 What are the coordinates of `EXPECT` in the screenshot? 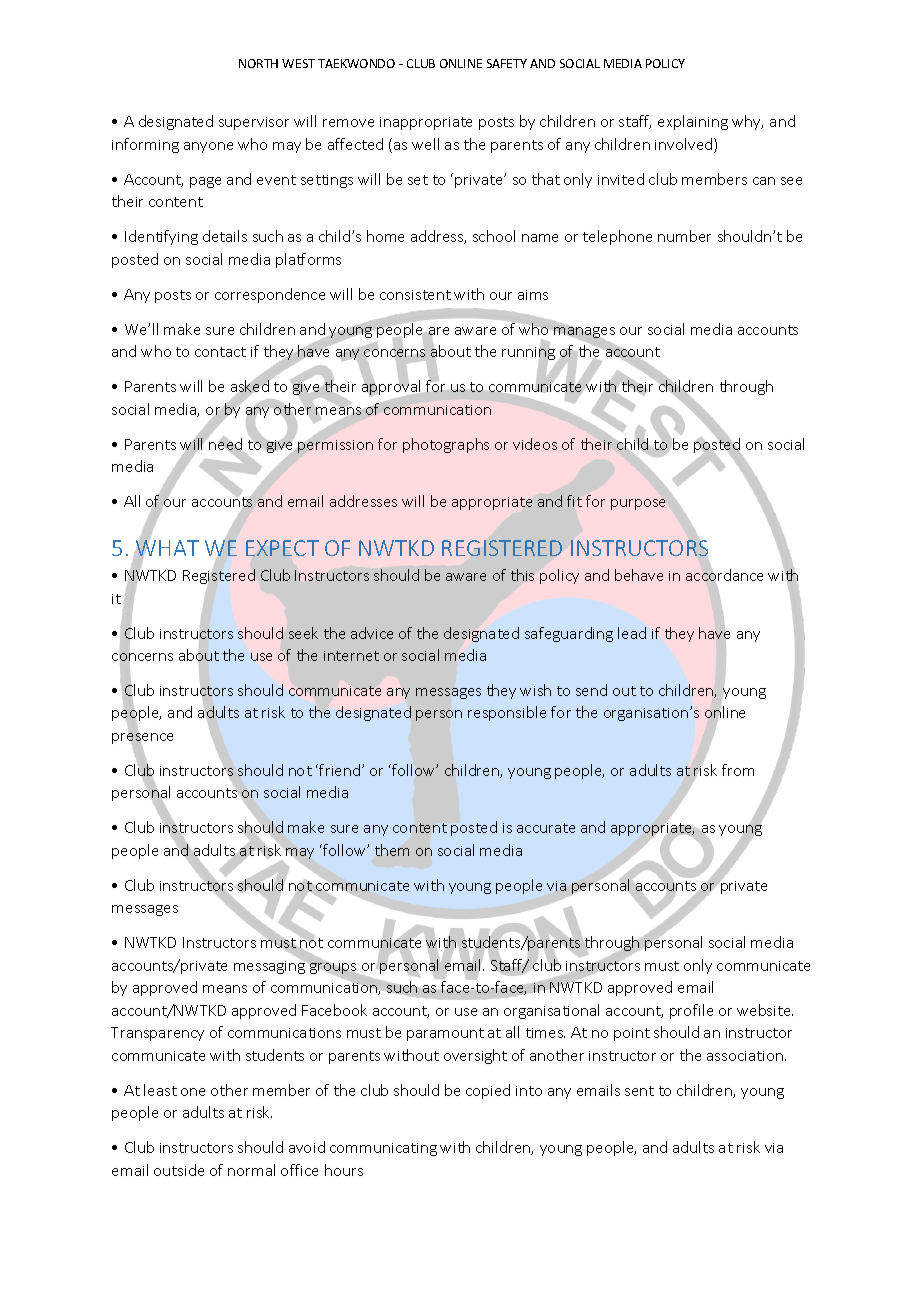 It's located at (282, 548).
